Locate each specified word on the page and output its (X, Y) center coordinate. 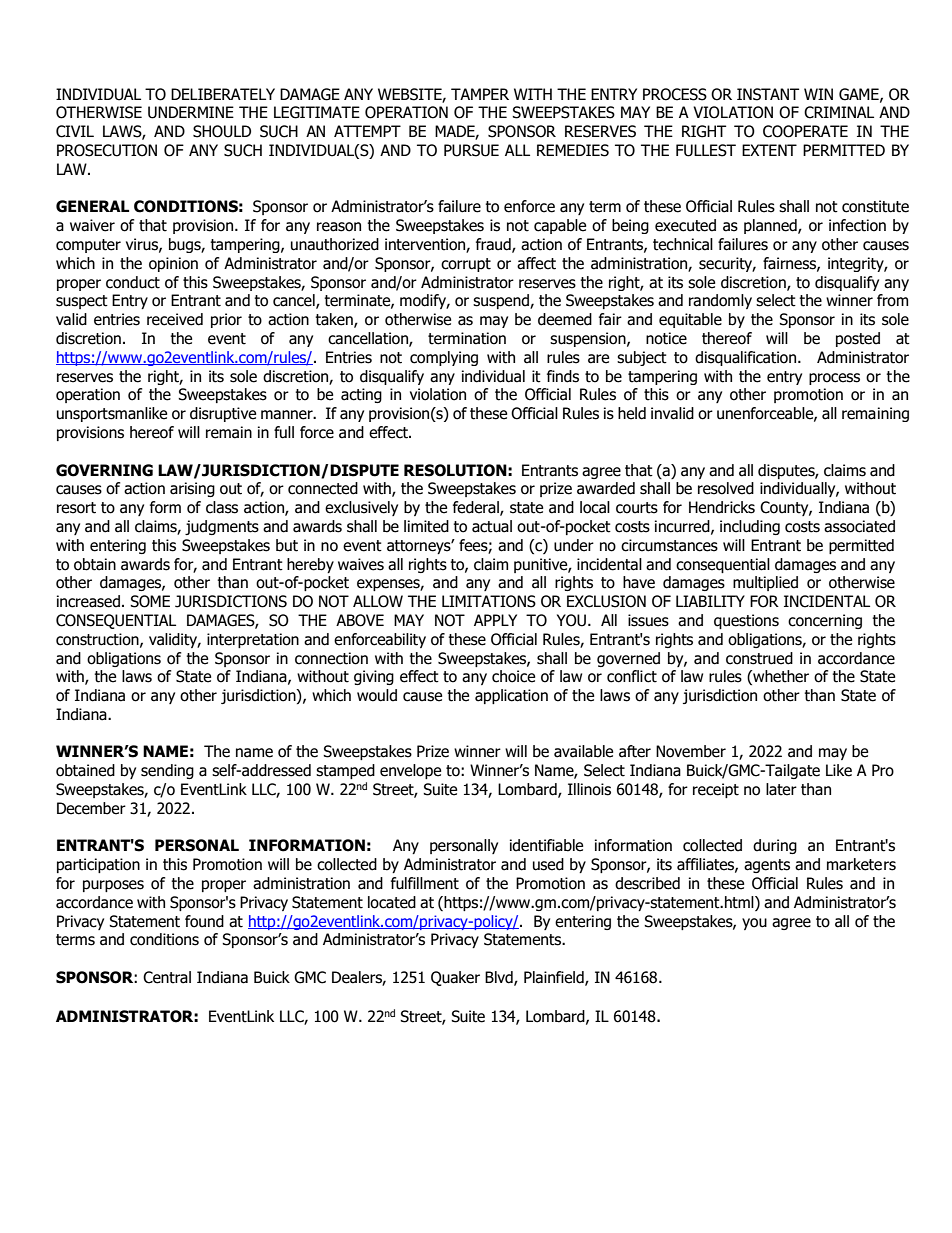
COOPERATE (805, 131)
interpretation (253, 640)
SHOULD (222, 131)
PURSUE (471, 150)
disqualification (745, 358)
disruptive (223, 414)
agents (767, 866)
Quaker (455, 978)
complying (444, 358)
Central (167, 977)
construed (759, 658)
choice (513, 676)
